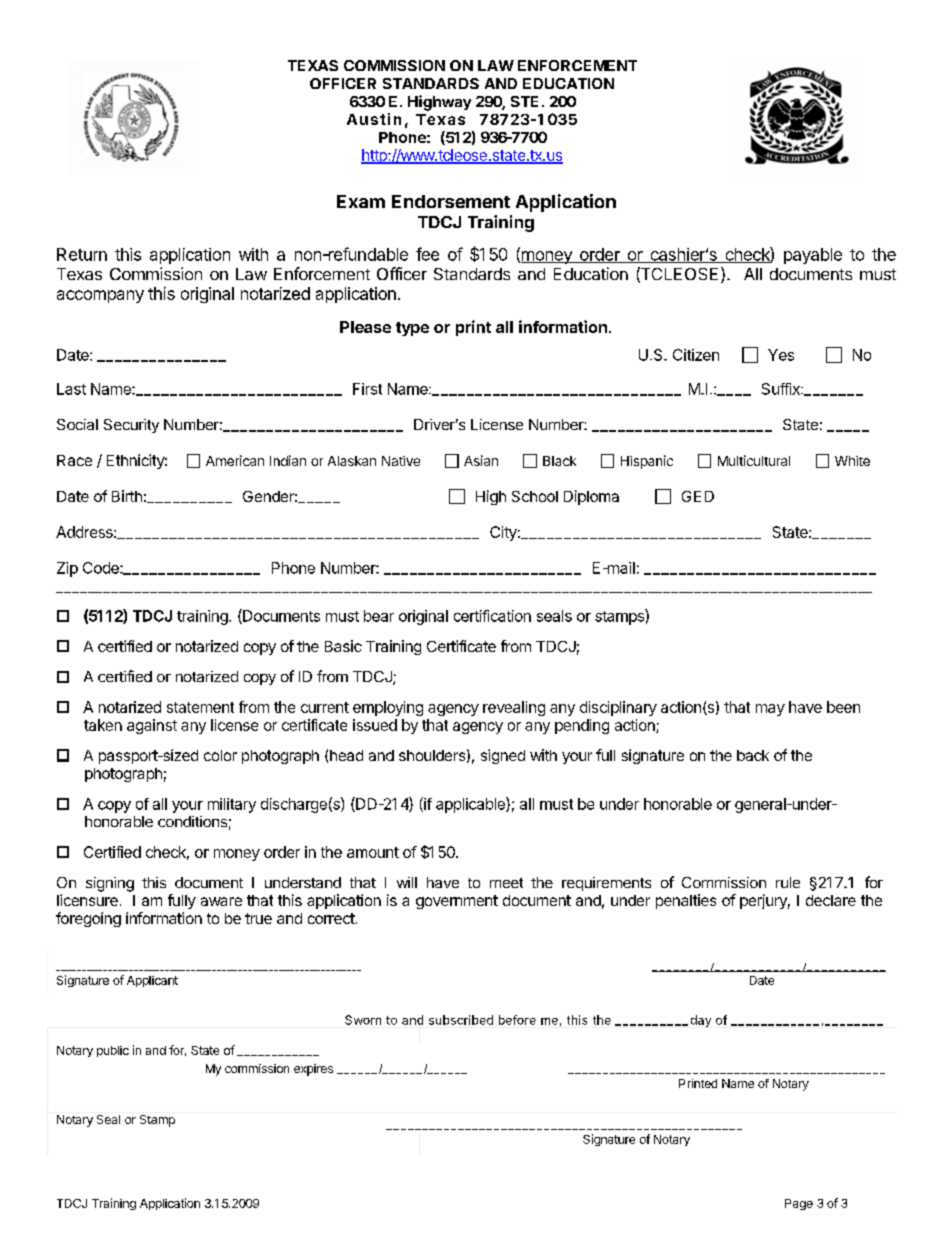 This image has width=952, height=1233. I want to click on STE, so click(524, 101).
